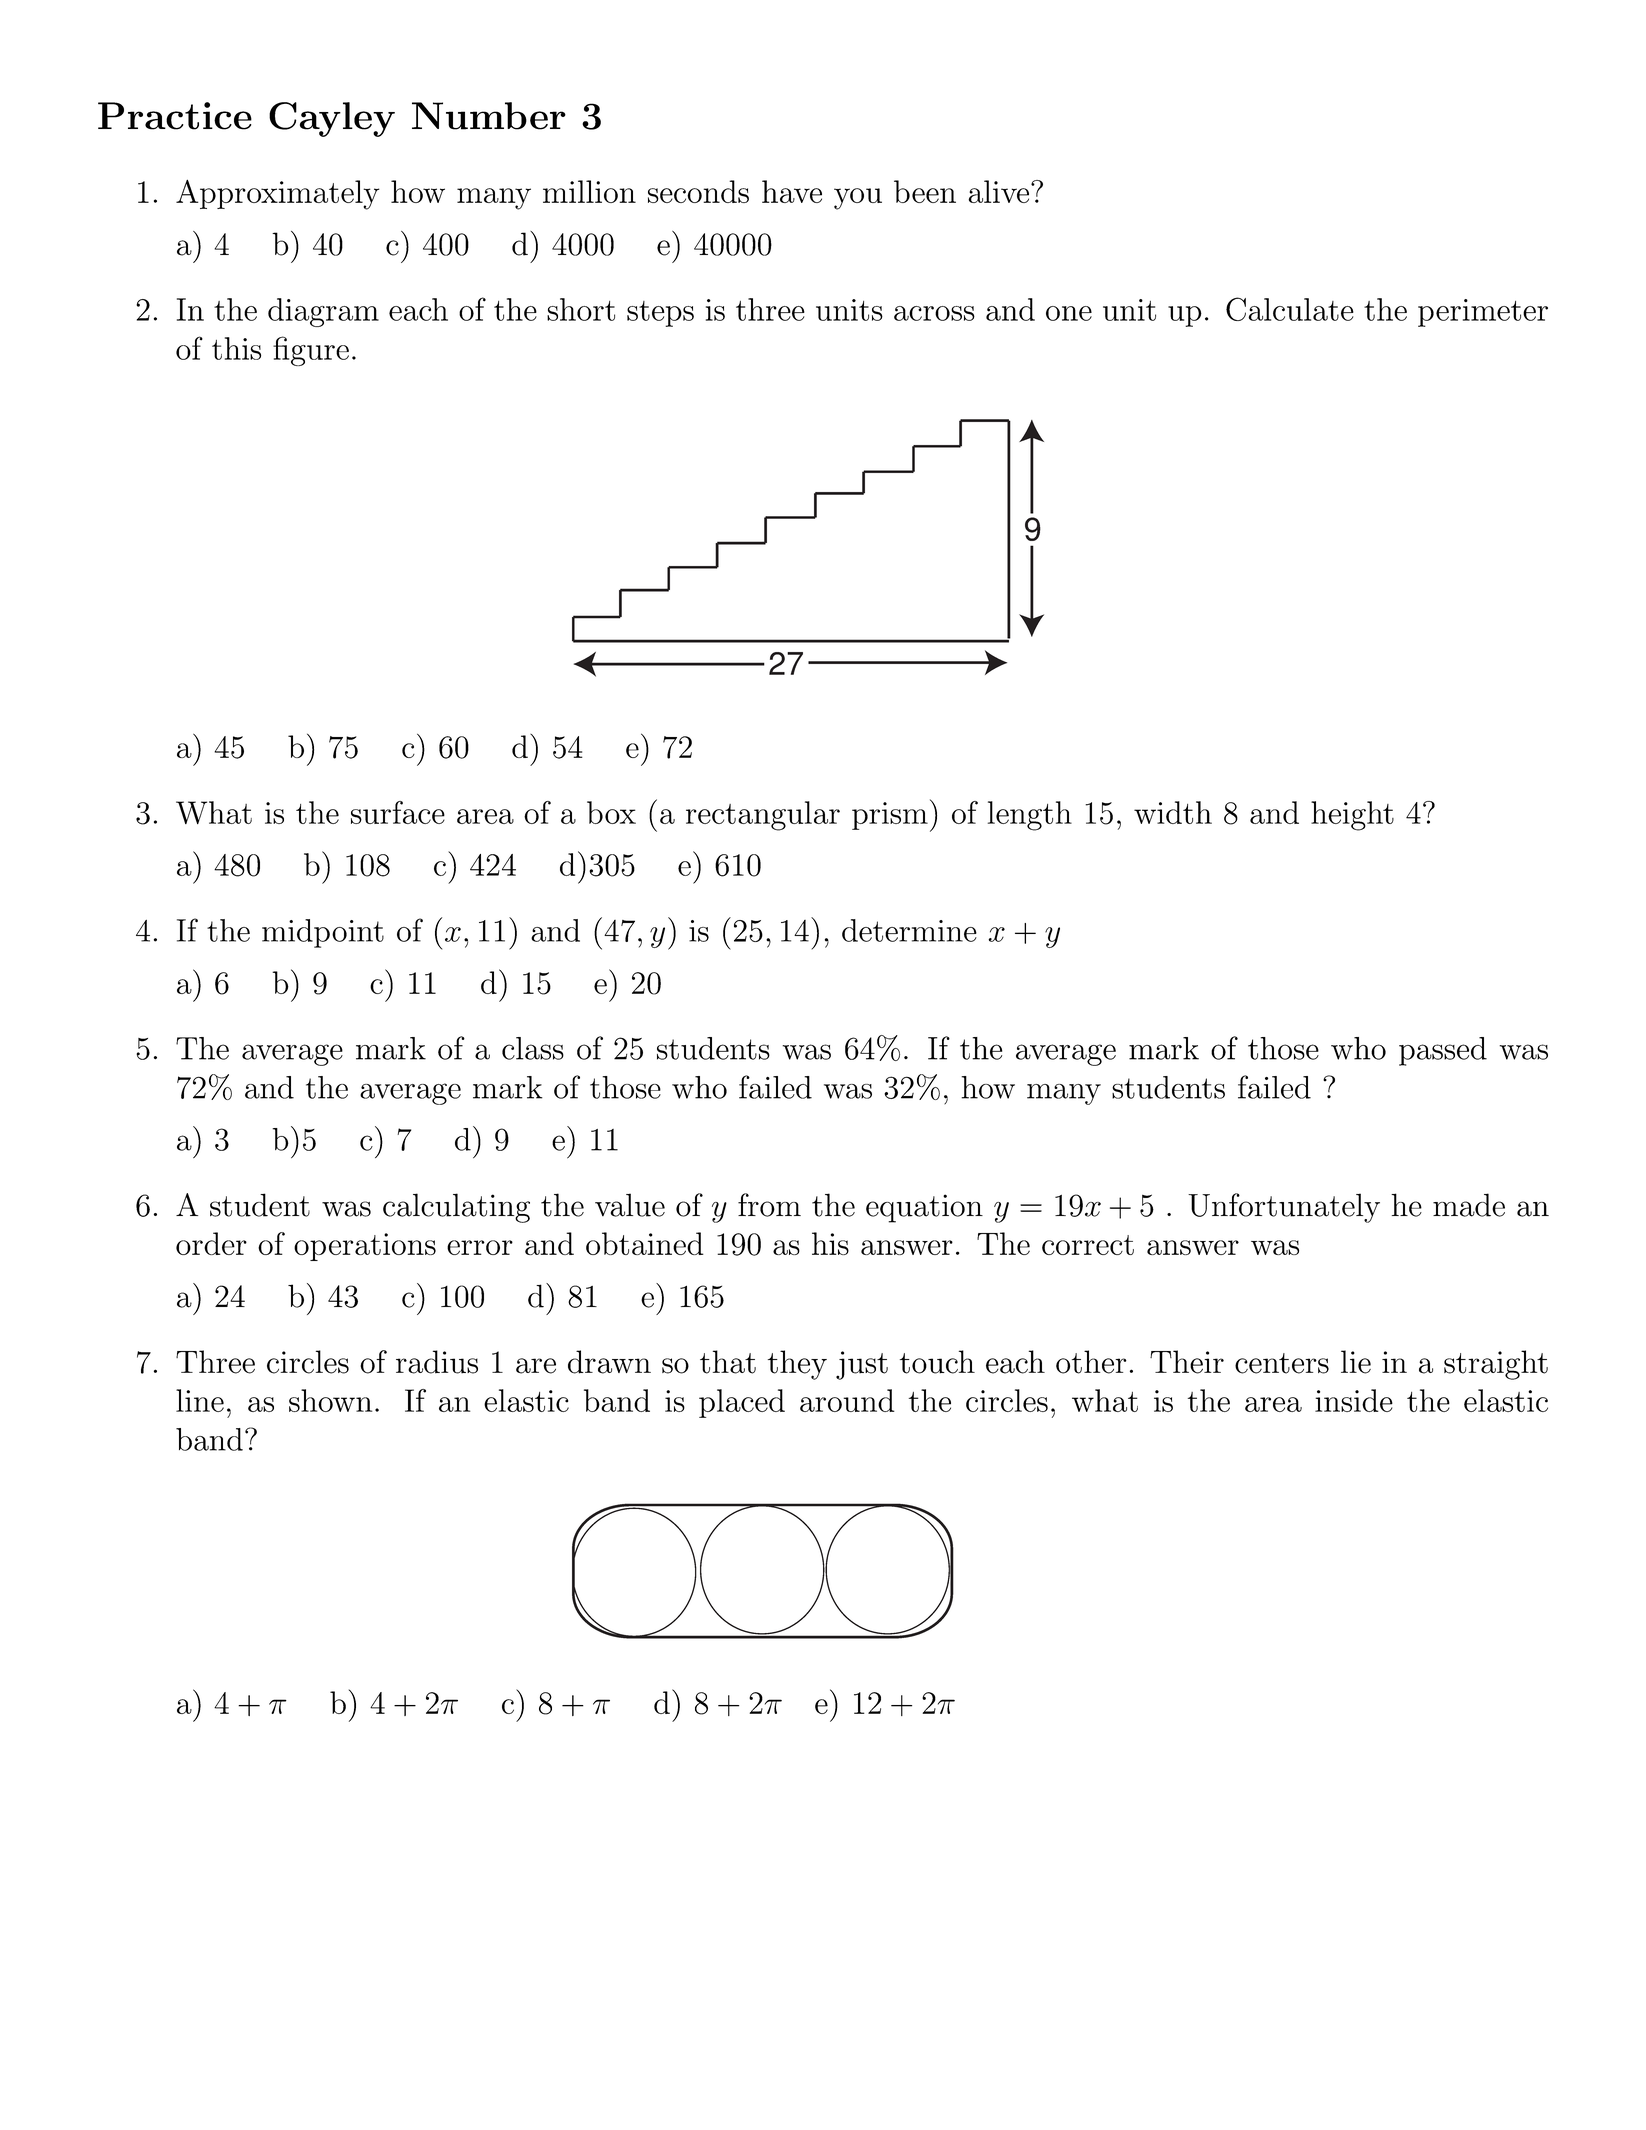 The height and width of the screenshot is (2130, 1646). Describe the element at coordinates (533, 1048) in the screenshot. I see `class` at that location.
